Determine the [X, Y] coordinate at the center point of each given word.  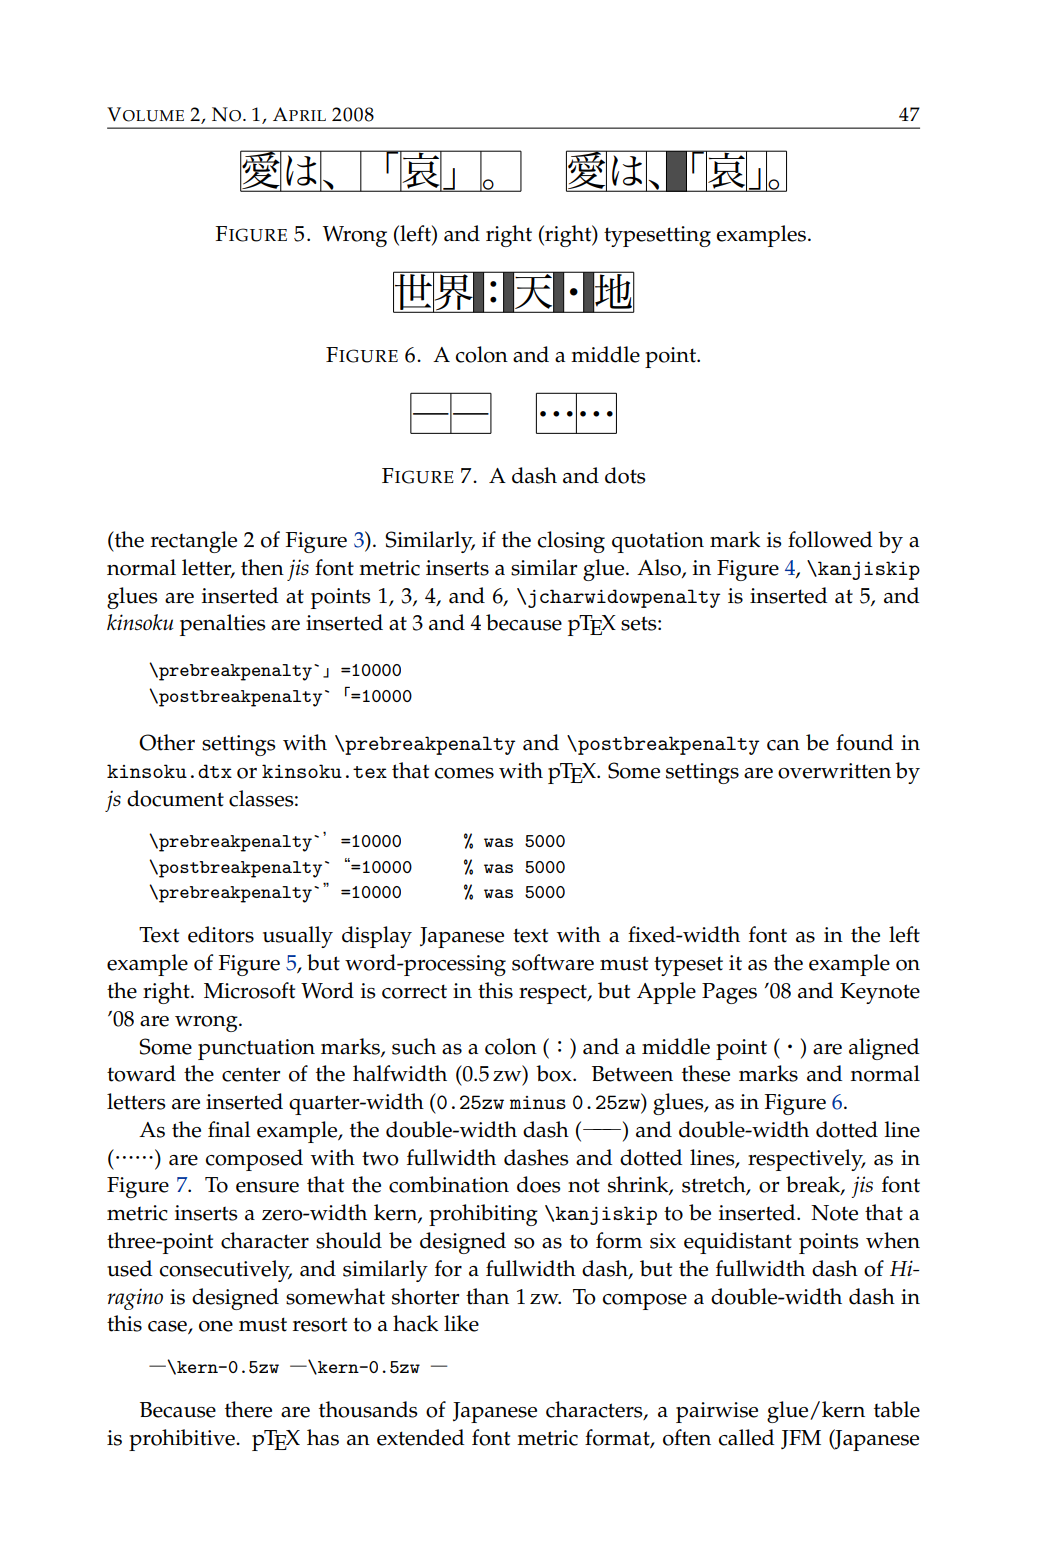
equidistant [738, 1243]
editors [221, 934]
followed [830, 539]
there [248, 1409]
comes [464, 773]
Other [167, 742]
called [746, 1437]
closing [571, 542]
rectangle [194, 542]
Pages [729, 993]
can [783, 745]
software [553, 962]
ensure [267, 1187]
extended [420, 1437]
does [539, 1184]
